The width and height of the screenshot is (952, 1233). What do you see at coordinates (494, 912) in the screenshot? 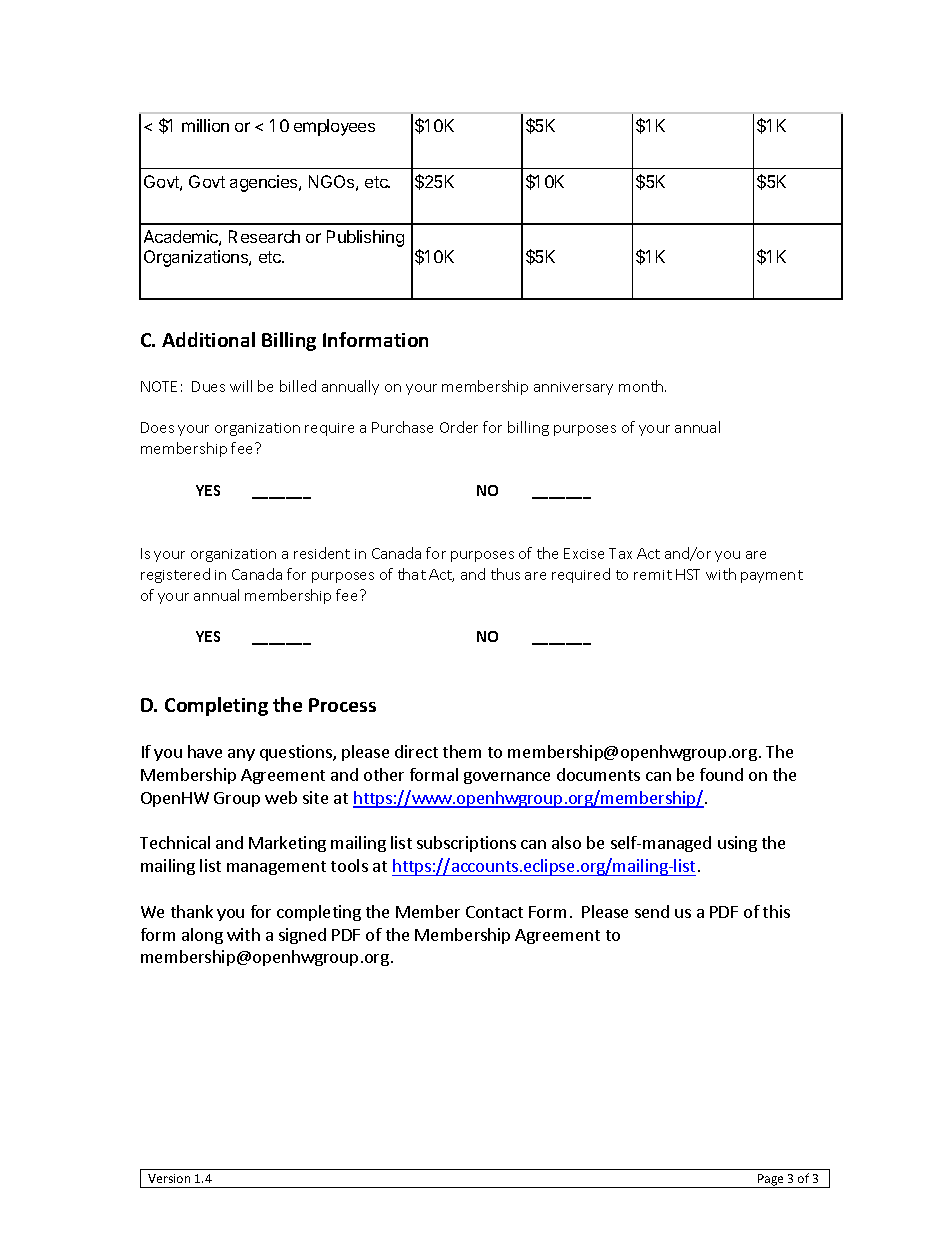
I see `Contact` at bounding box center [494, 912].
